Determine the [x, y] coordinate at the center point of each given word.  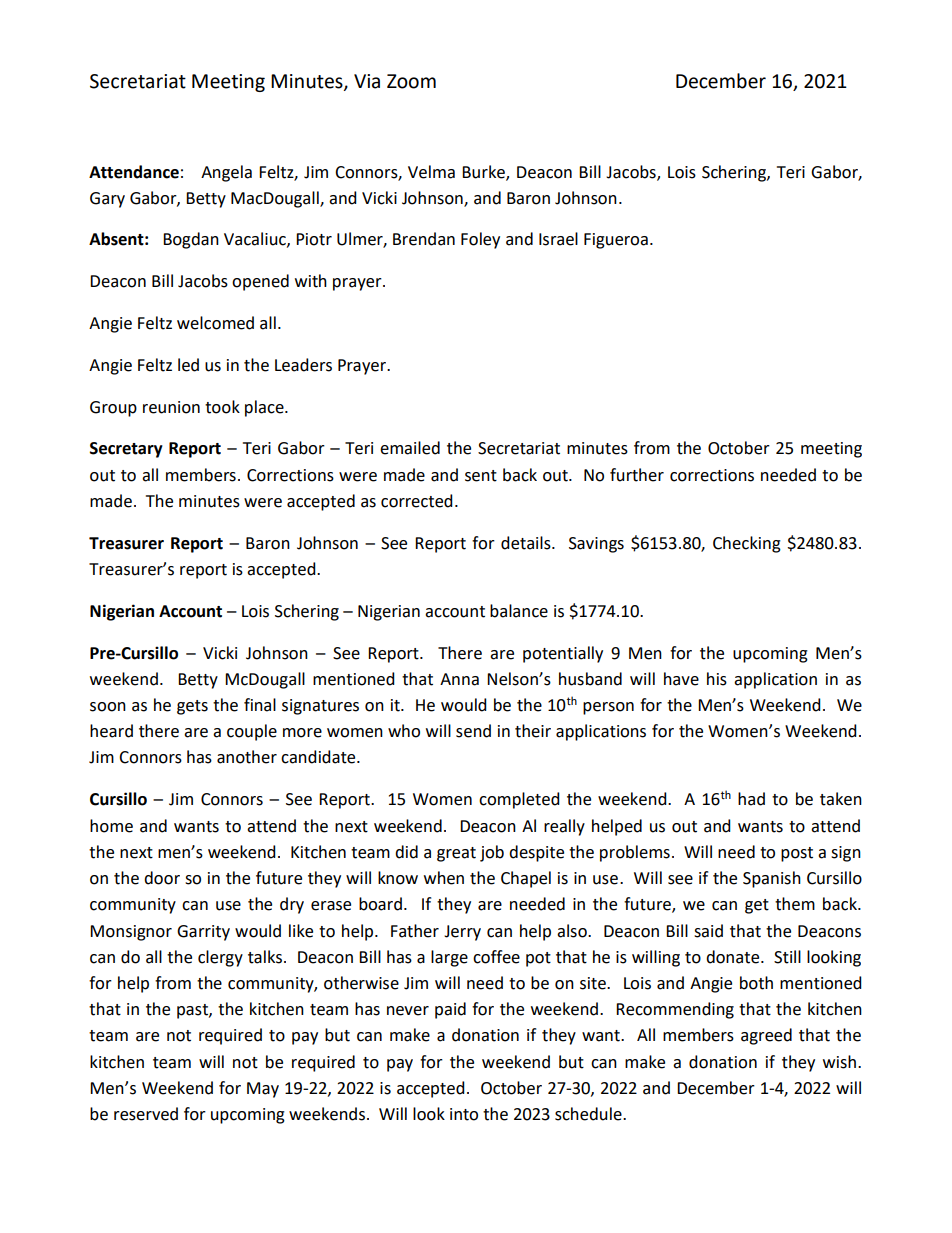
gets [192, 707]
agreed [766, 1036]
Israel [558, 239]
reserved [146, 1114]
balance [519, 611]
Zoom [411, 81]
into [464, 1114]
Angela [226, 173]
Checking [747, 544]
